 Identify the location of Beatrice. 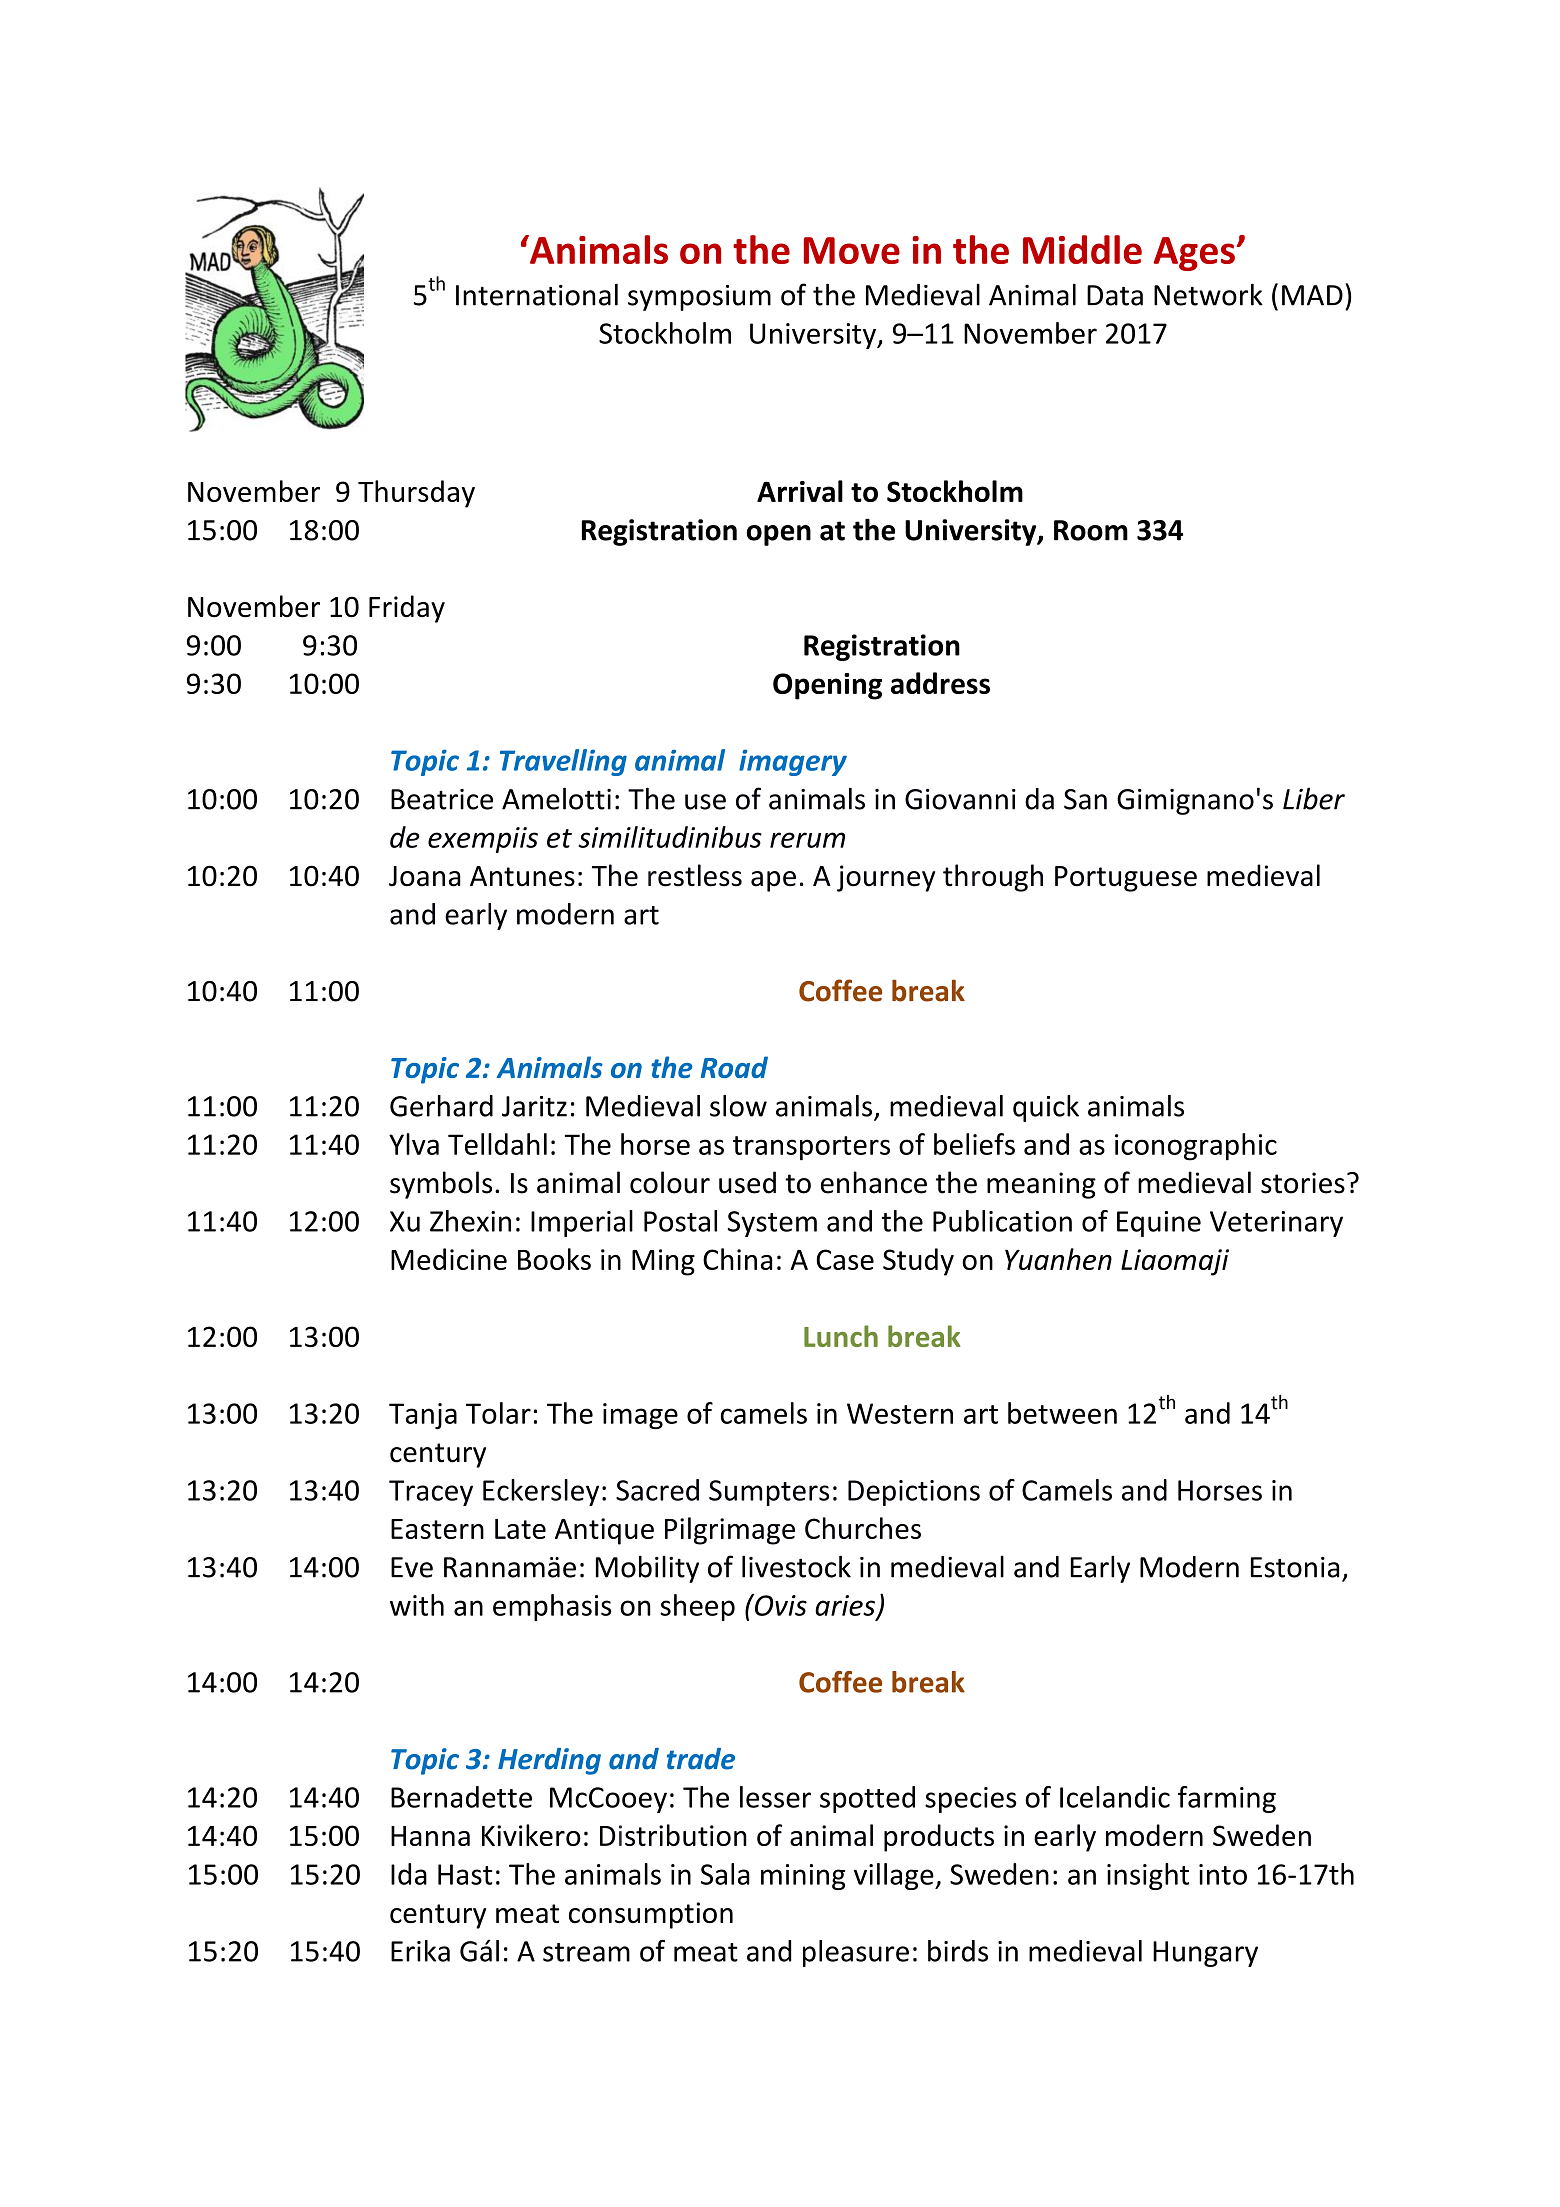
(442, 799).
